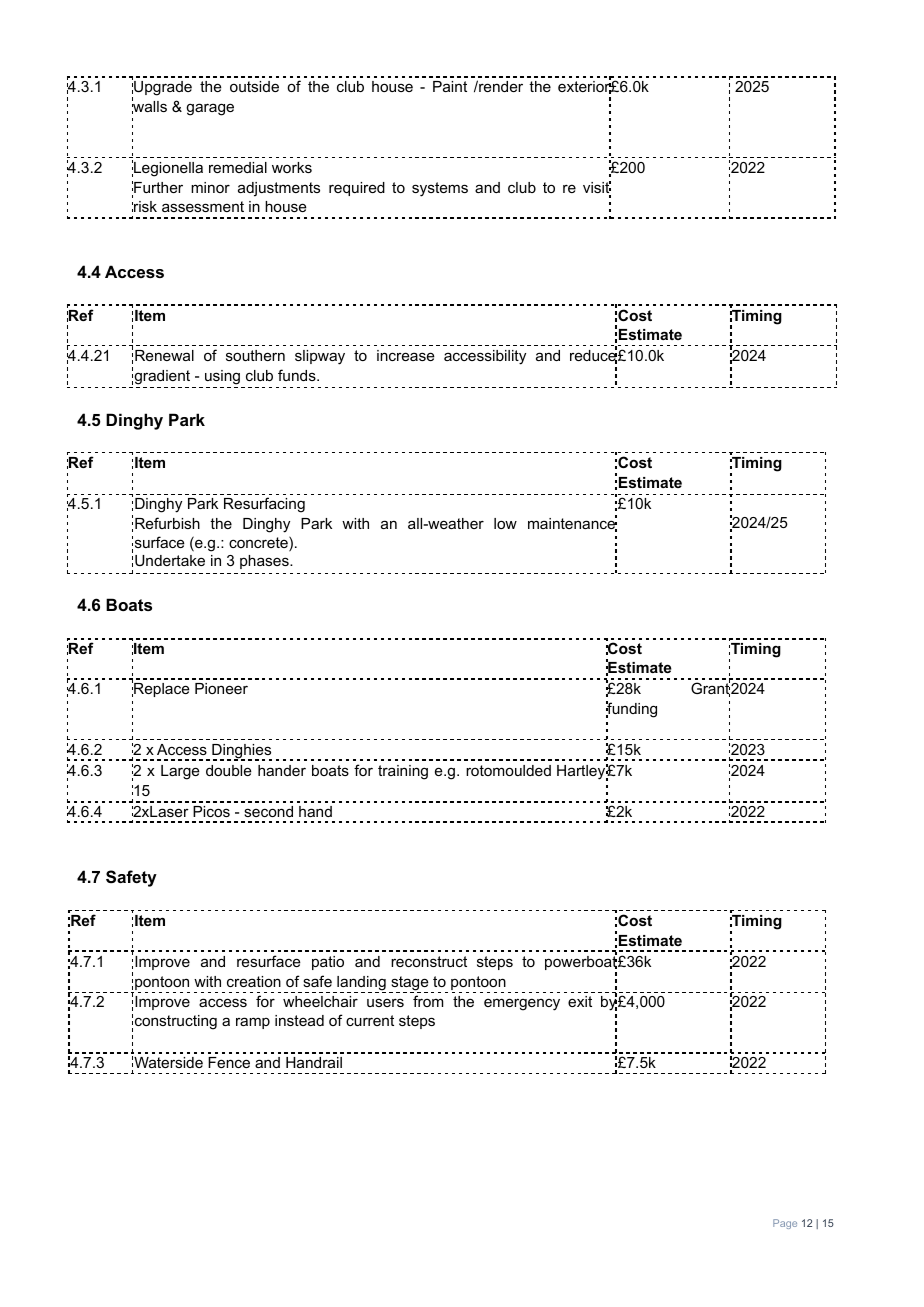  What do you see at coordinates (221, 688) in the document?
I see `Pioneer` at bounding box center [221, 688].
